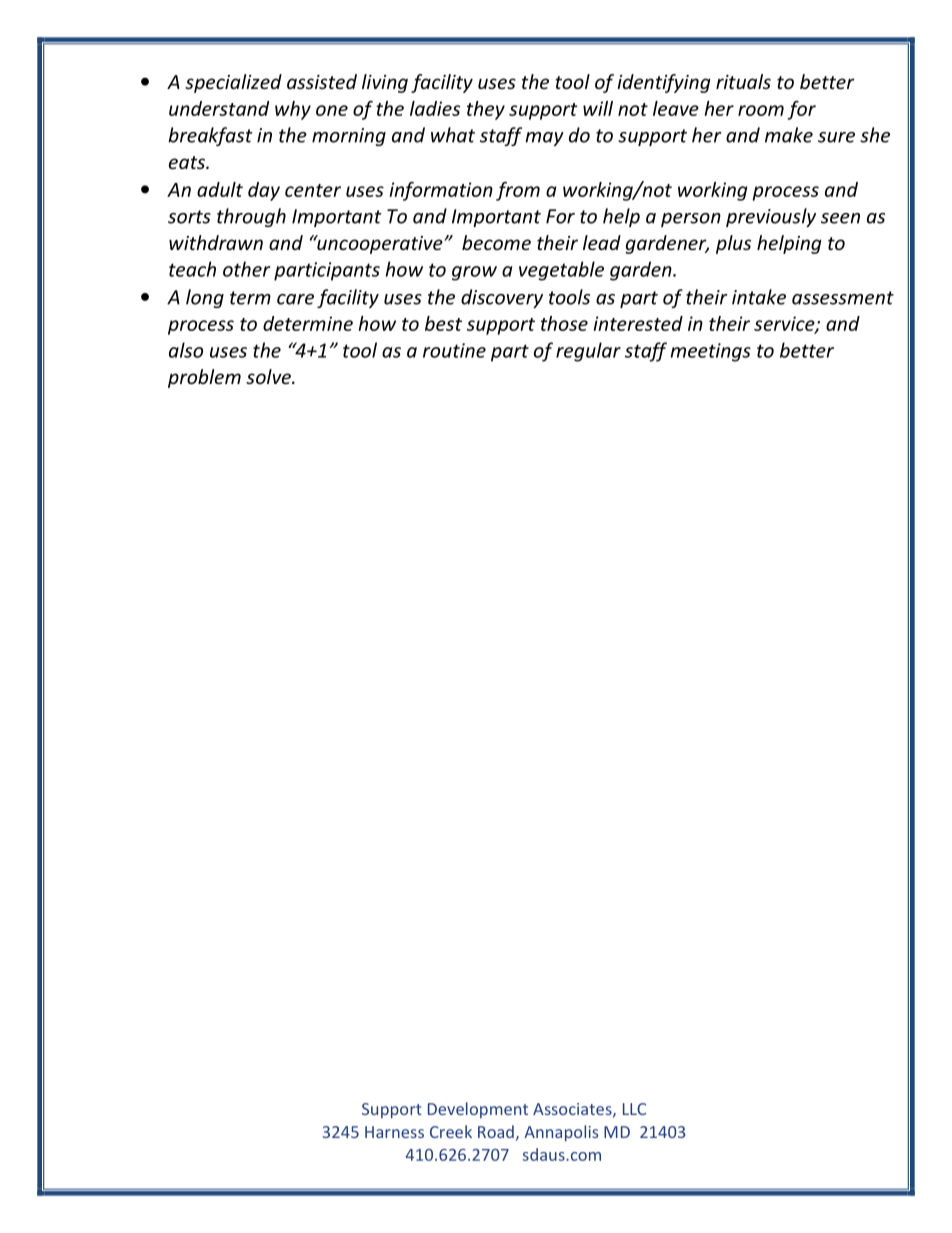 The width and height of the document is (952, 1233). What do you see at coordinates (588, 352) in the document?
I see `regular` at bounding box center [588, 352].
